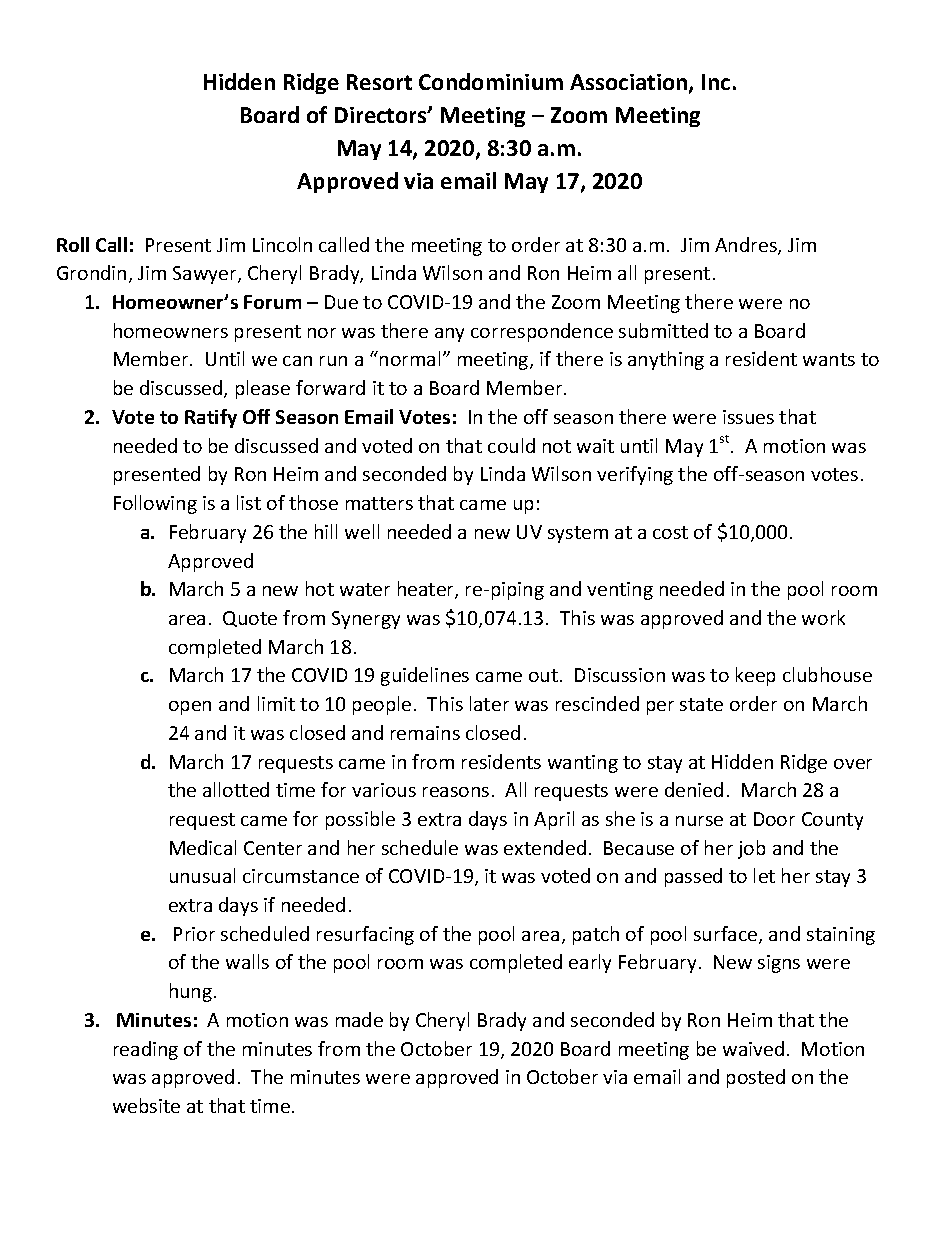 The image size is (952, 1233). I want to click on posted, so click(756, 1078).
